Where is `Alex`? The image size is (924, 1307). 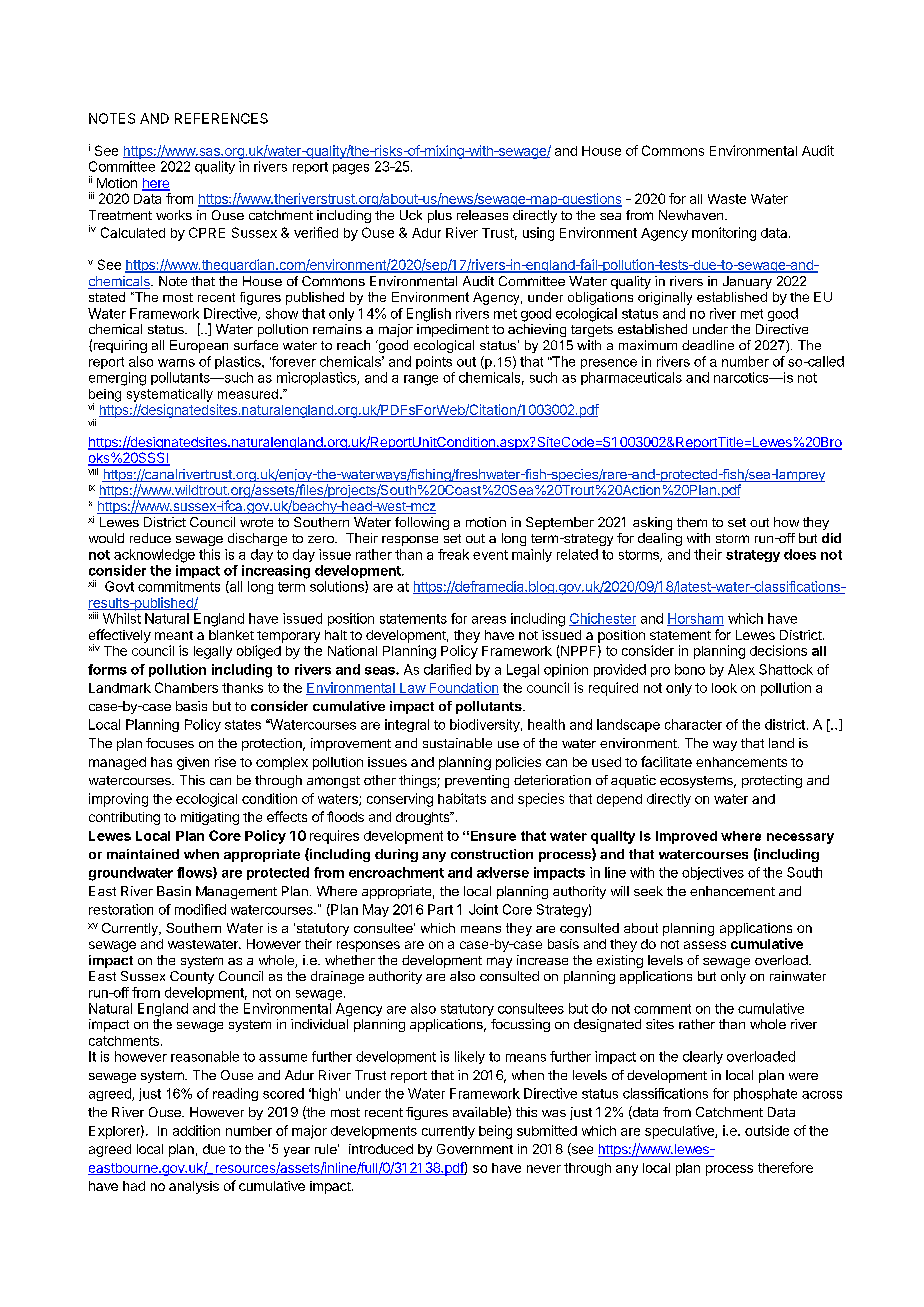 Alex is located at coordinates (741, 669).
